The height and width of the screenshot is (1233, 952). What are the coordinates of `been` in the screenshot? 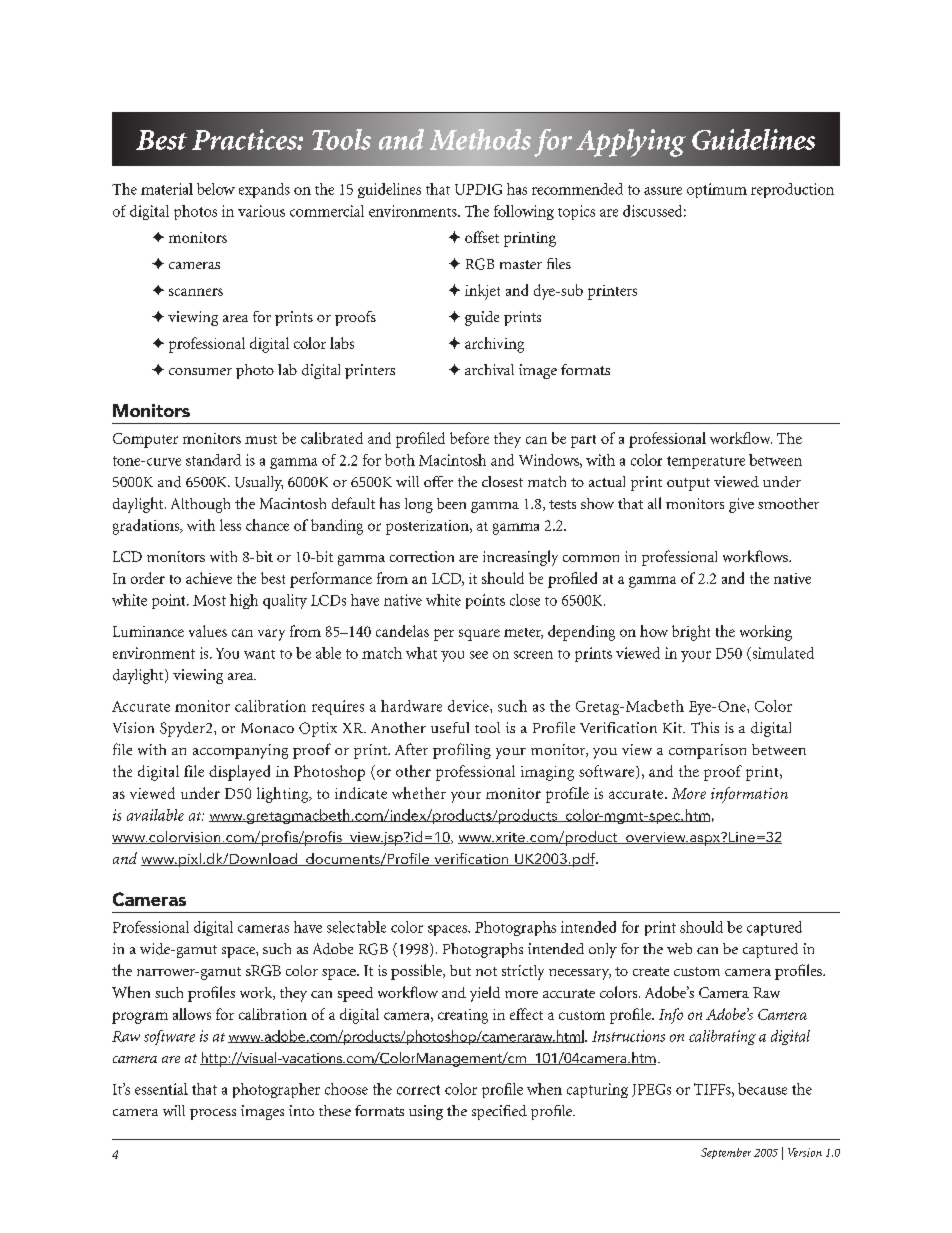 It's located at (451, 503).
